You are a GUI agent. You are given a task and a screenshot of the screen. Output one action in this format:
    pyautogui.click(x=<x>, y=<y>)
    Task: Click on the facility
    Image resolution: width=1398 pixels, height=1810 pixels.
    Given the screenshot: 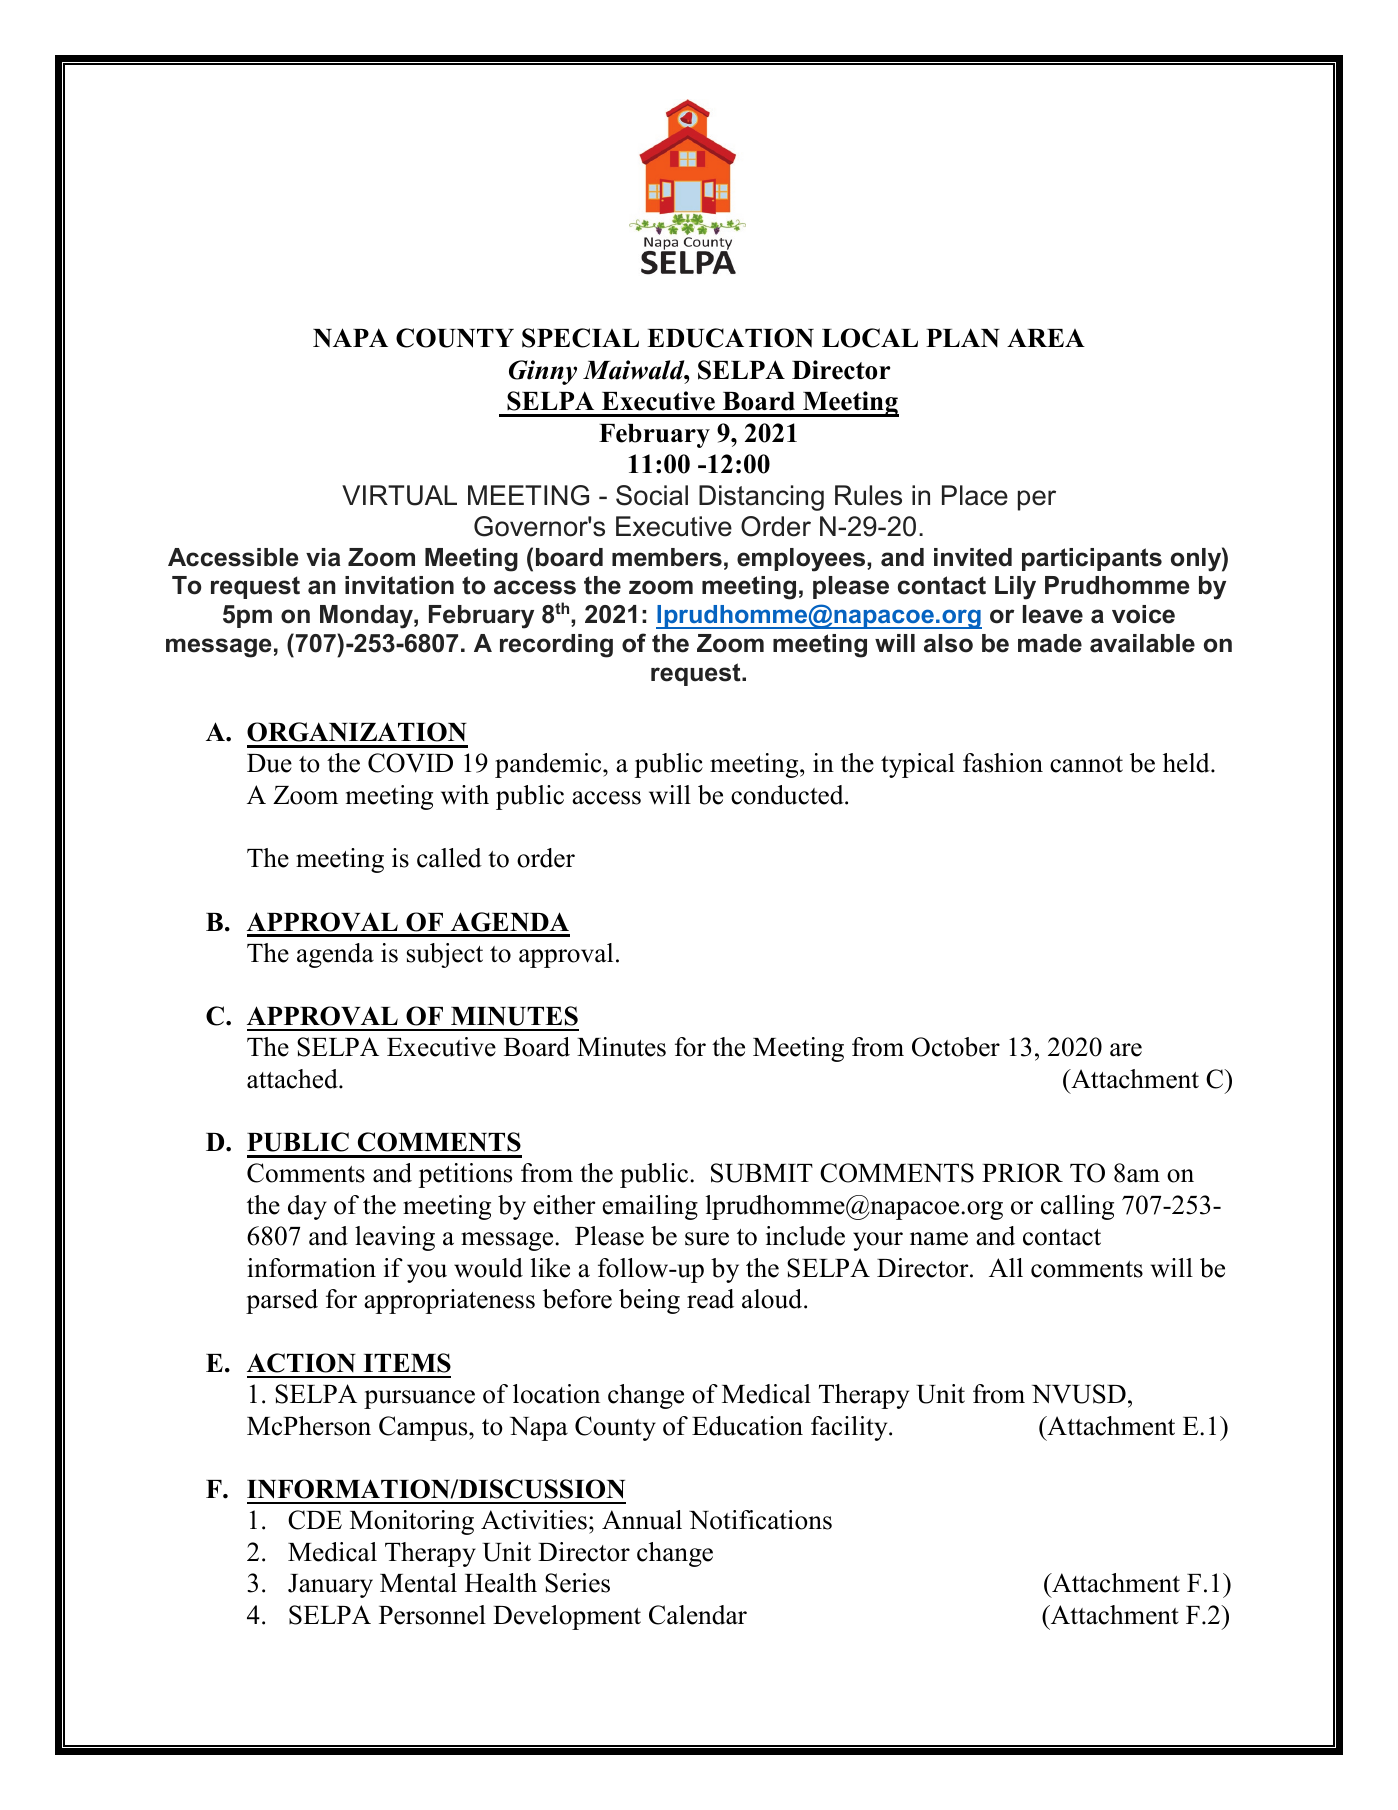 What is the action you would take?
    pyautogui.click(x=850, y=1428)
